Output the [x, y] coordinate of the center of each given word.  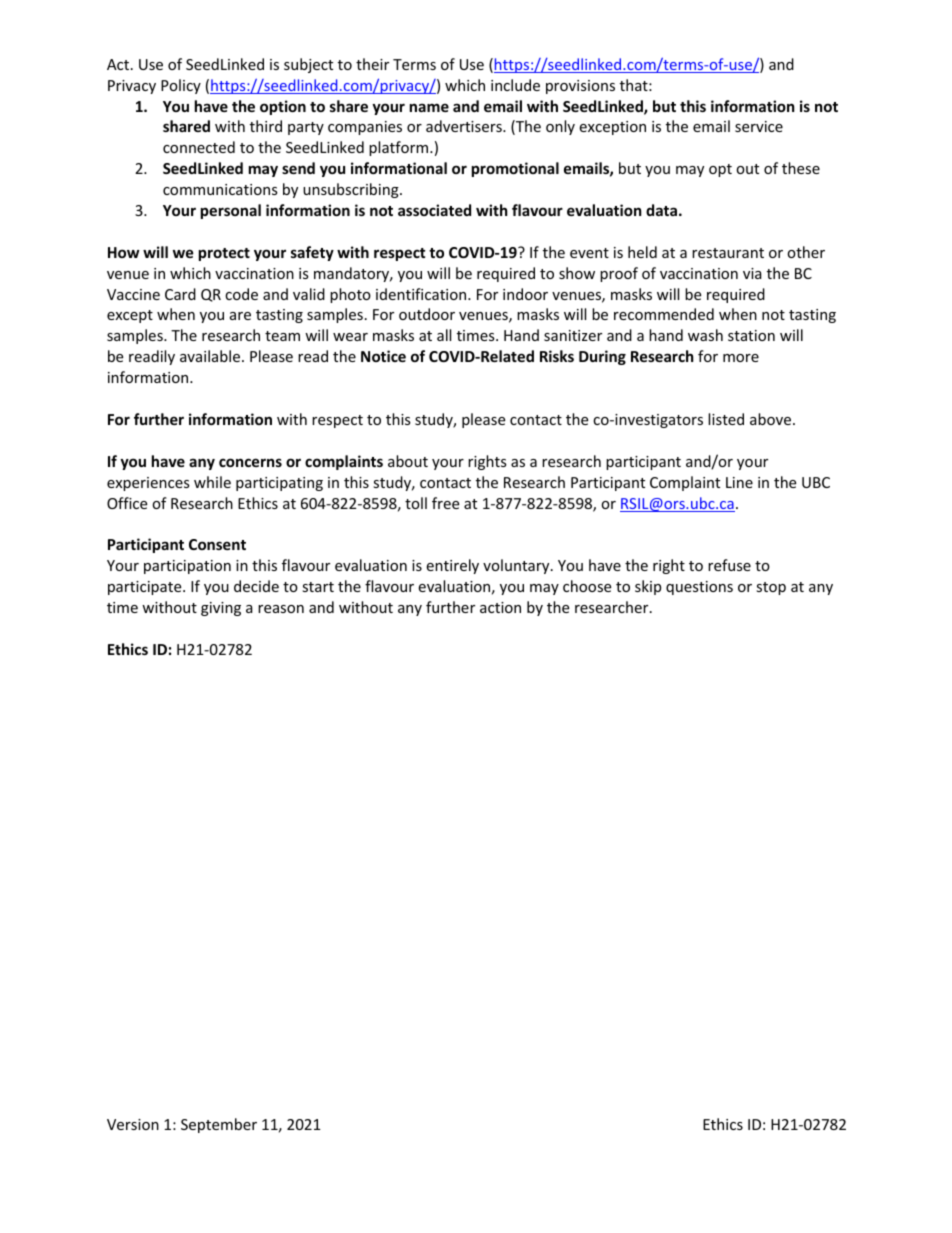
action [500, 607]
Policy [181, 86]
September [219, 1125]
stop [771, 588]
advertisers [465, 126]
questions [699, 588]
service [759, 126]
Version [133, 1124]
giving [221, 609]
